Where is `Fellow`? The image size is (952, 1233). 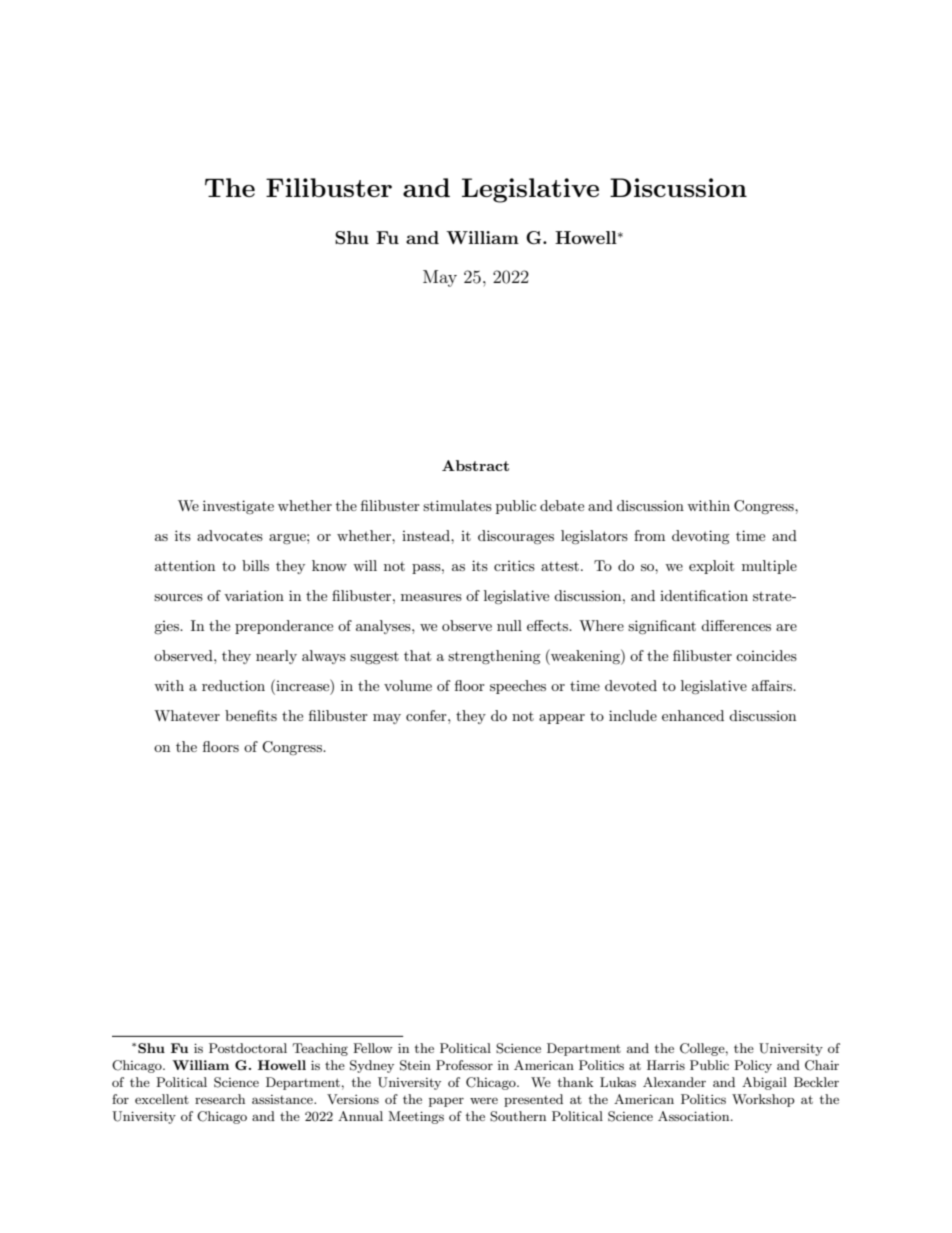 Fellow is located at coordinates (373, 1048).
